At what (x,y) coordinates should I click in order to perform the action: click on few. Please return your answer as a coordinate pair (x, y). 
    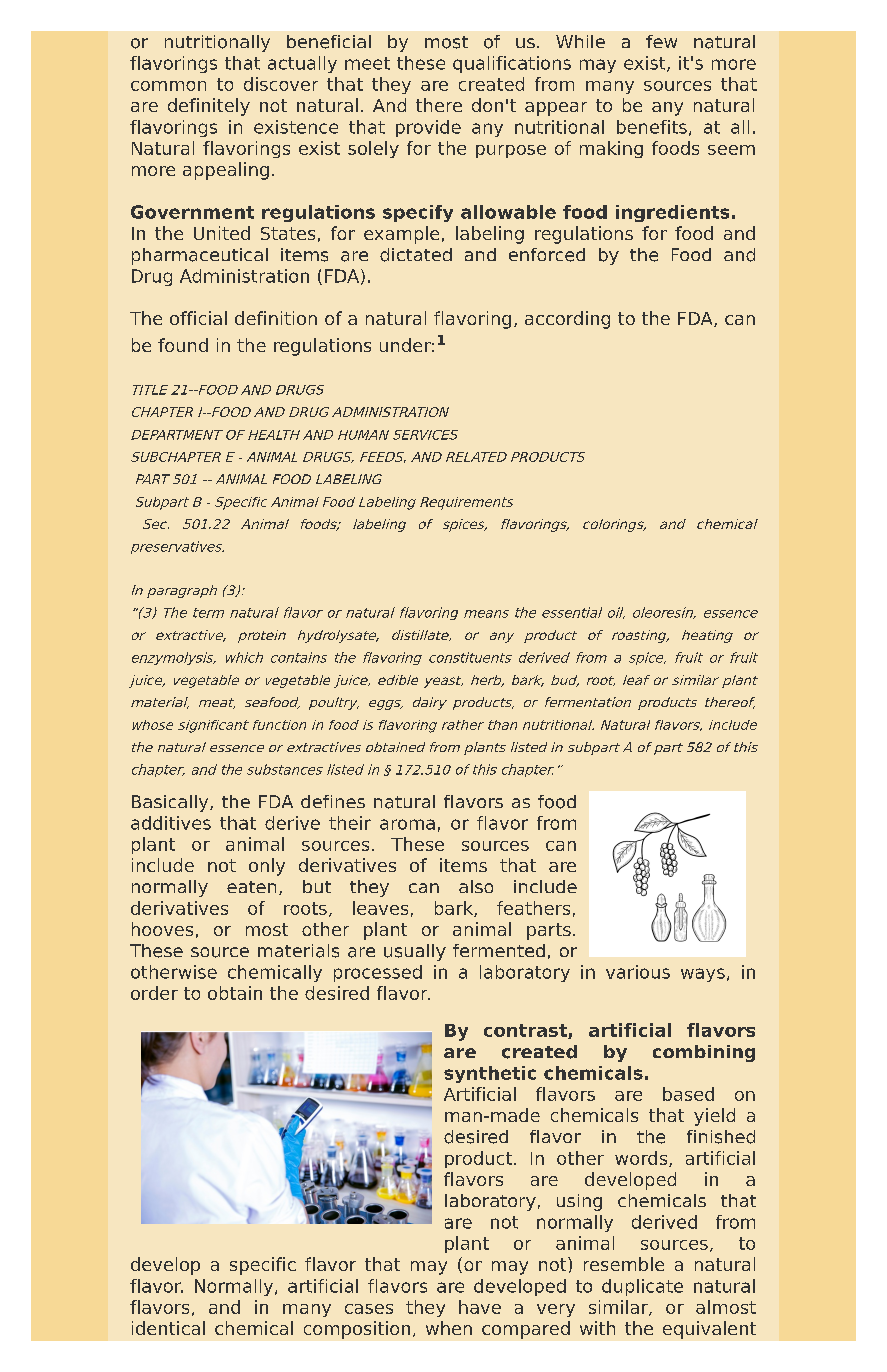
    Looking at the image, I should click on (661, 41).
